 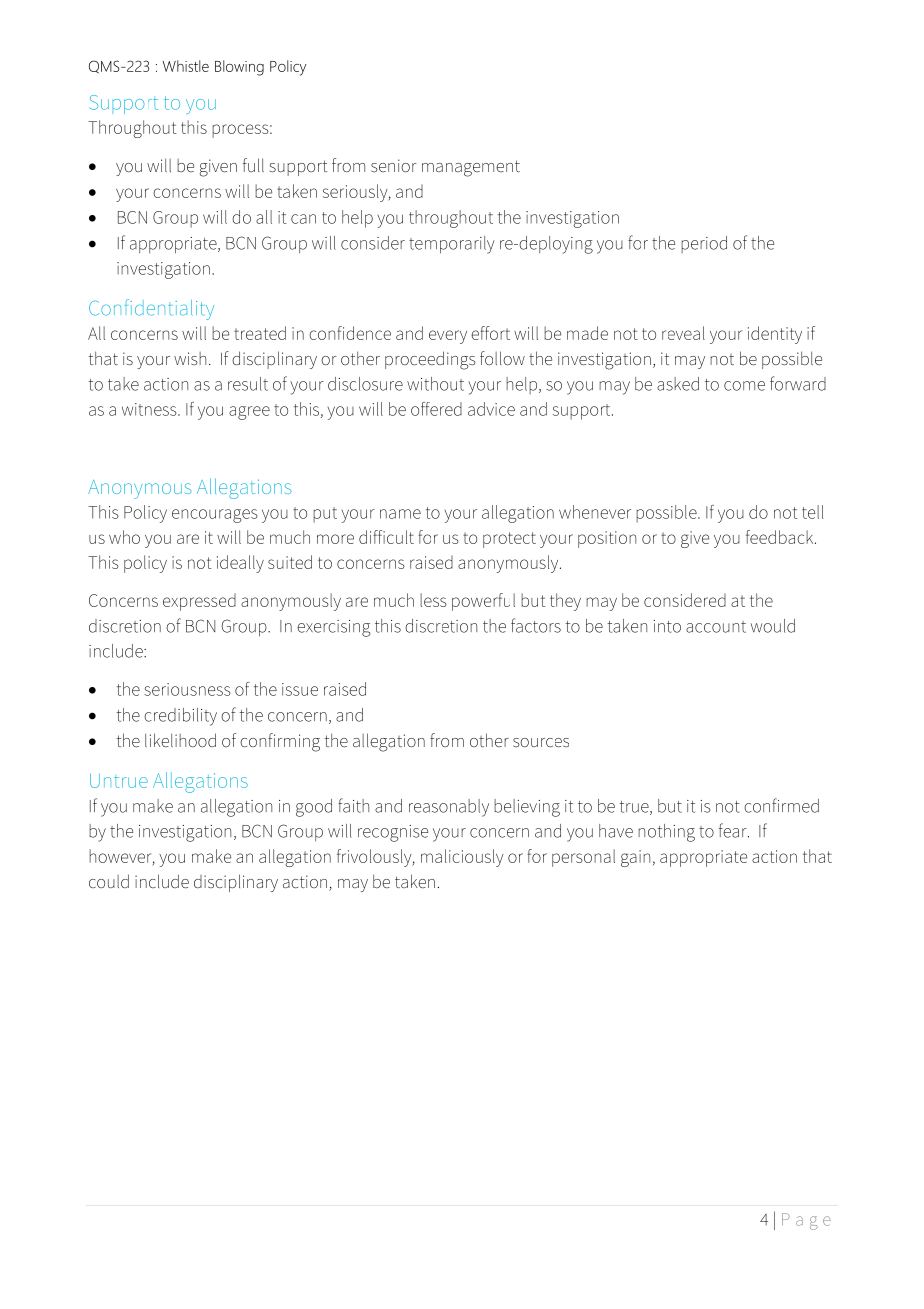 I want to click on Blowing, so click(x=239, y=68).
